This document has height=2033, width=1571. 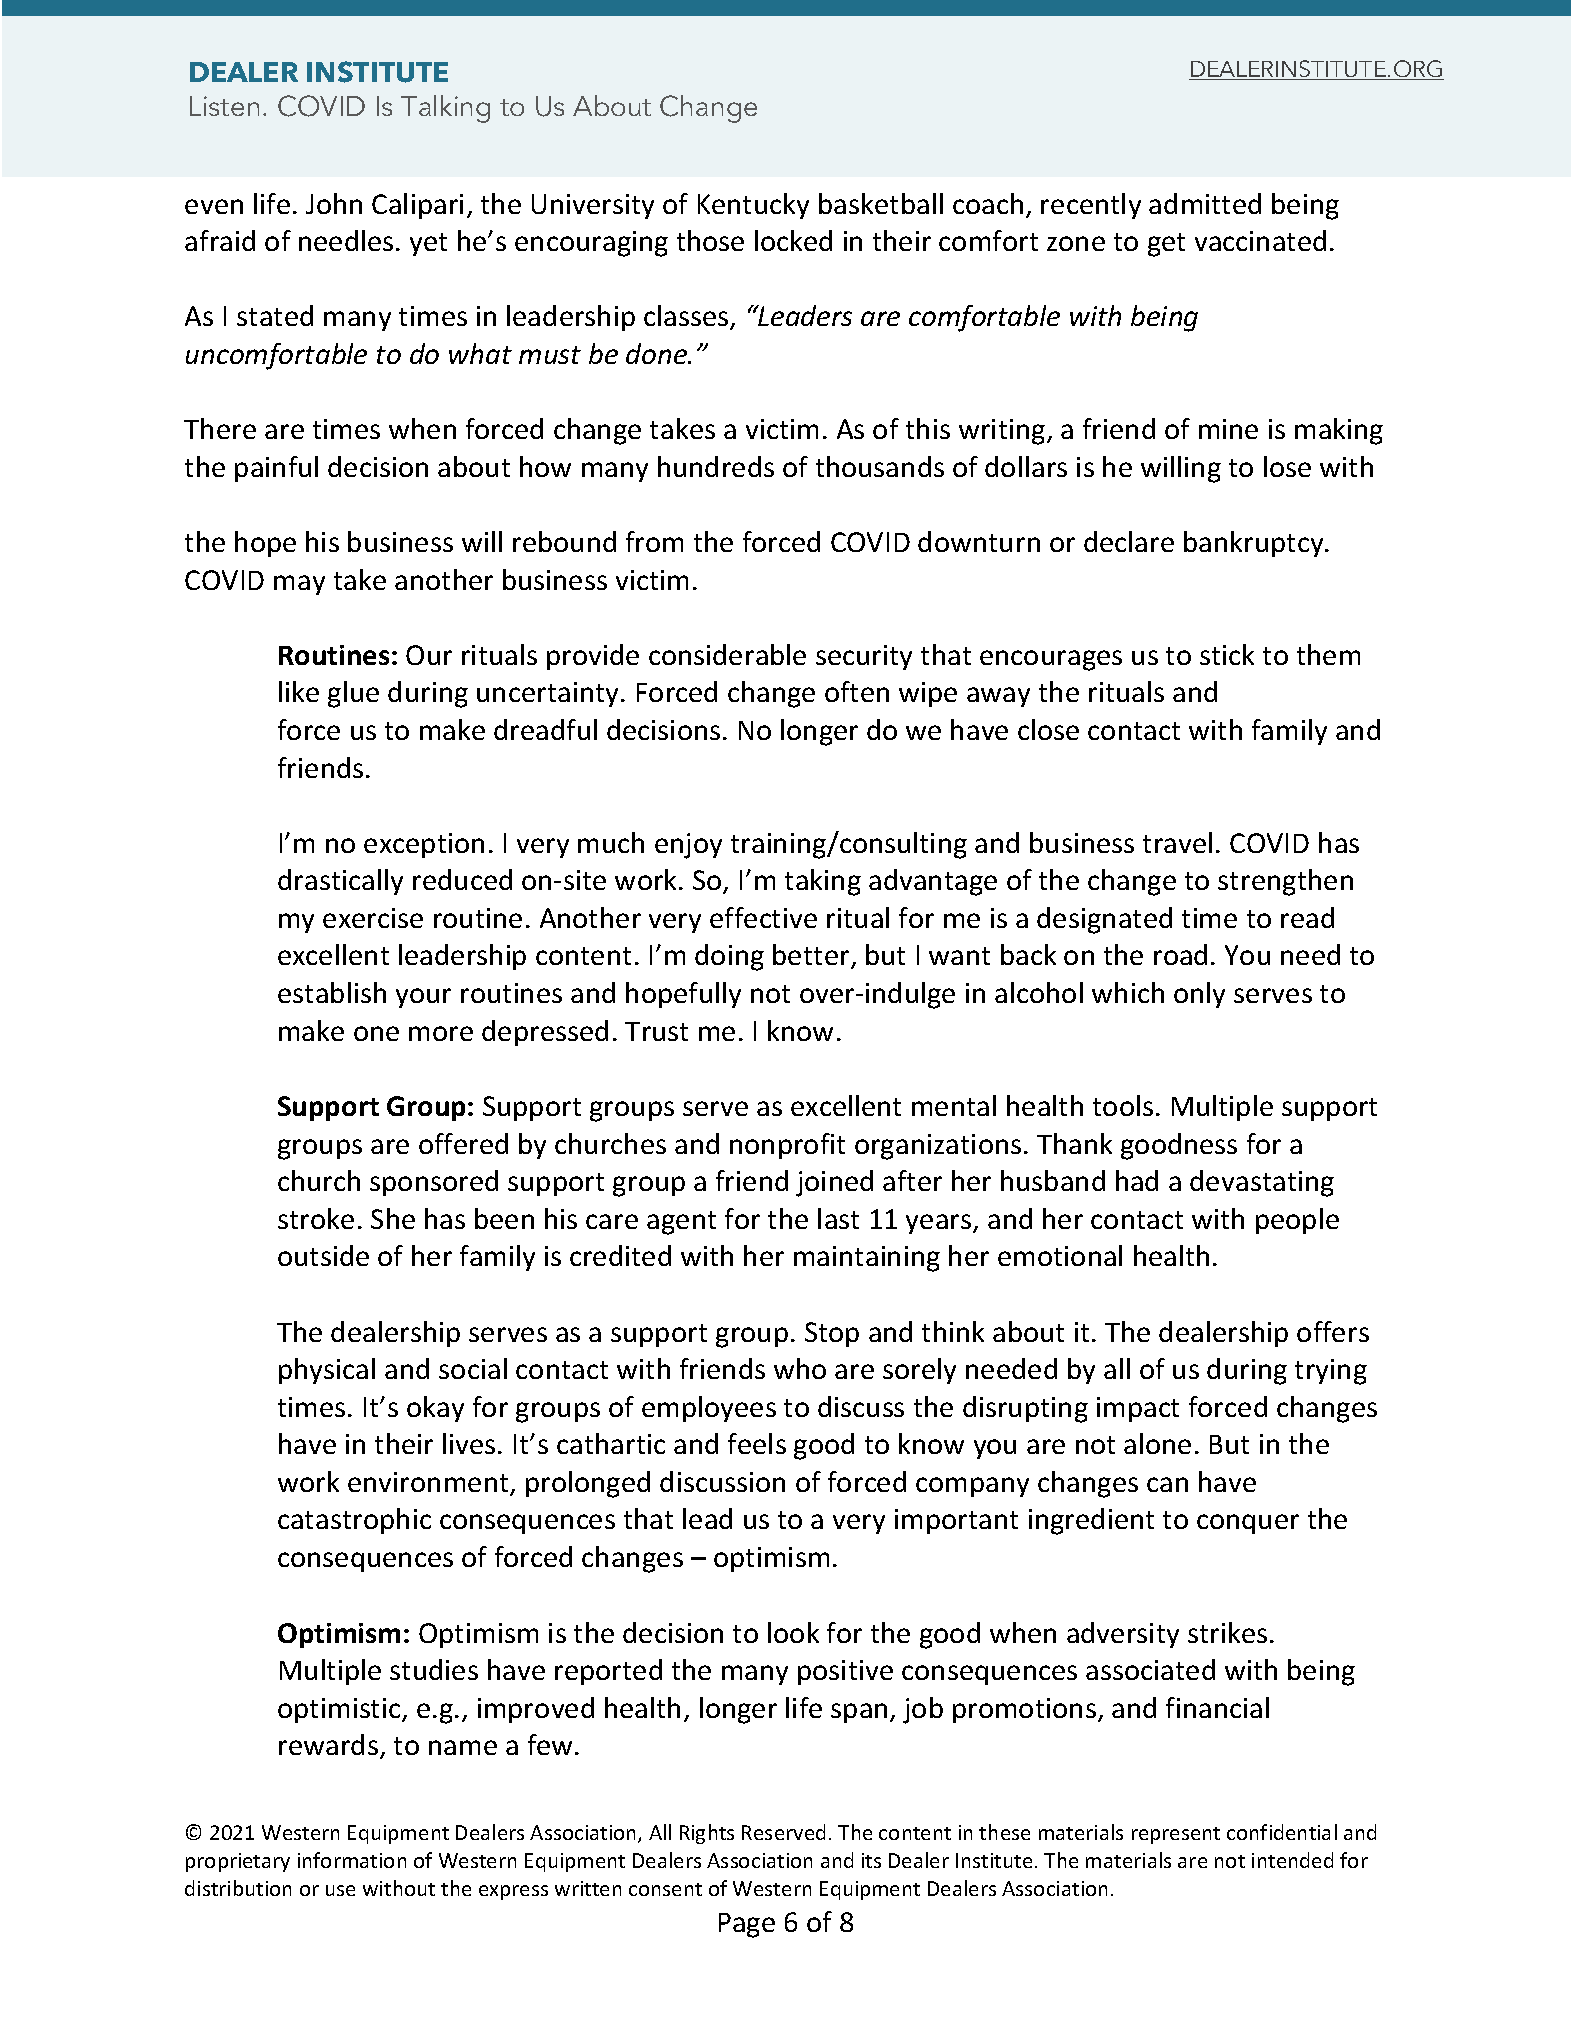 What do you see at coordinates (353, 694) in the document?
I see `glue` at bounding box center [353, 694].
